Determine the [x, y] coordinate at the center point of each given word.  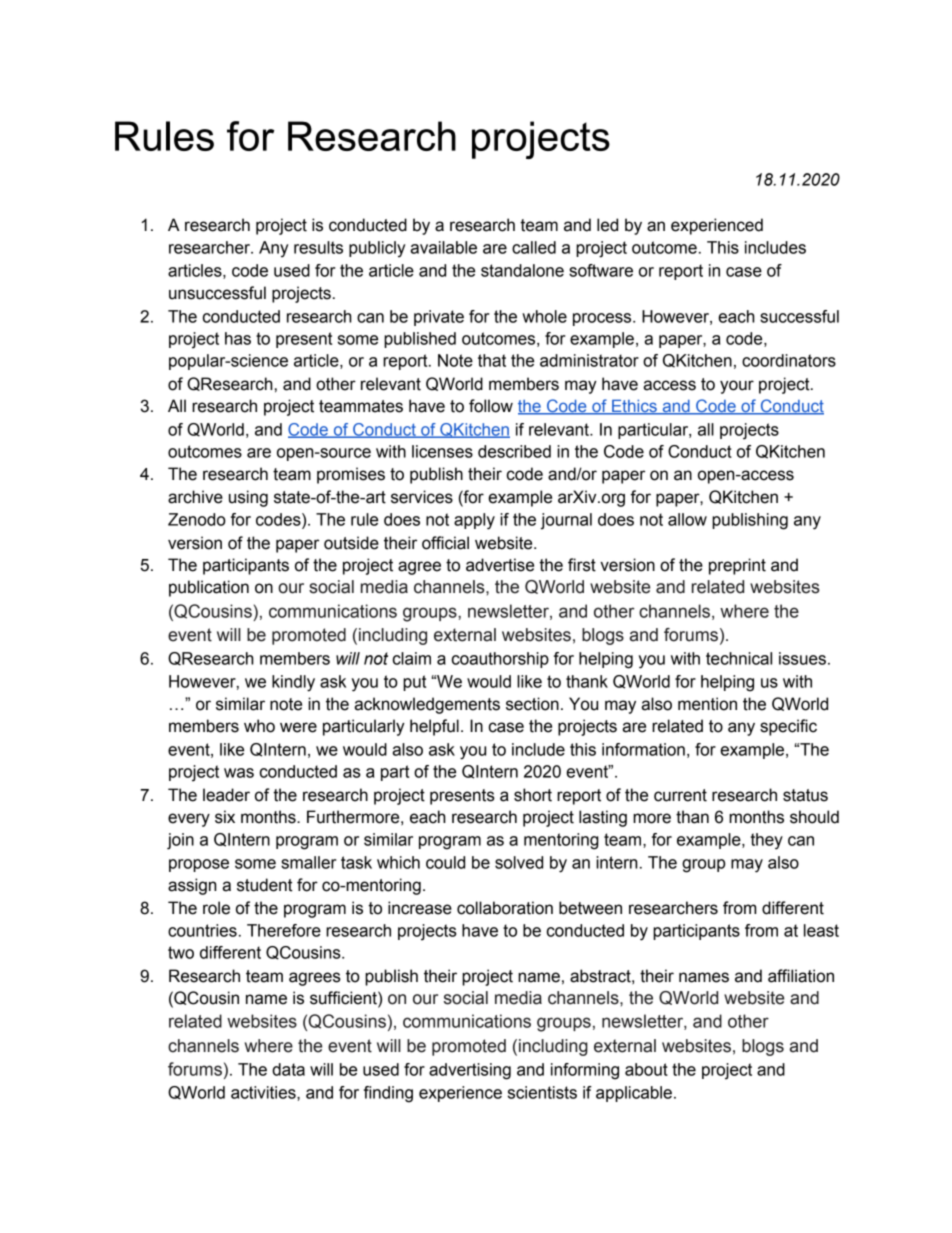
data [288, 1069]
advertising [470, 1071]
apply [474, 521]
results [318, 247]
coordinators [789, 360]
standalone [522, 270]
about [646, 1069]
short [533, 795]
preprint [737, 566]
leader [226, 795]
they [767, 841]
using [248, 498]
